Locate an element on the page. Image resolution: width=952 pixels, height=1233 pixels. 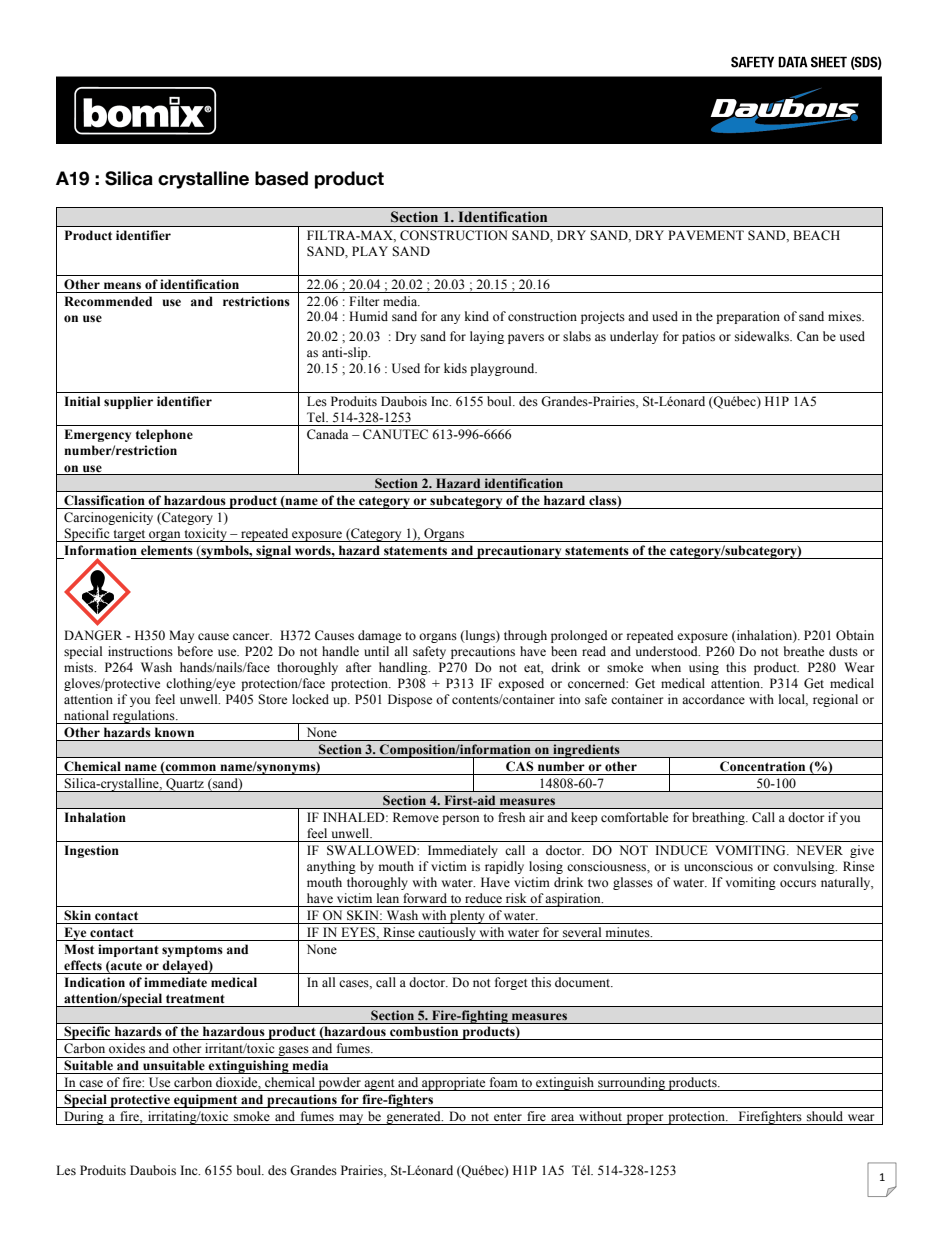
During is located at coordinates (84, 1118).
